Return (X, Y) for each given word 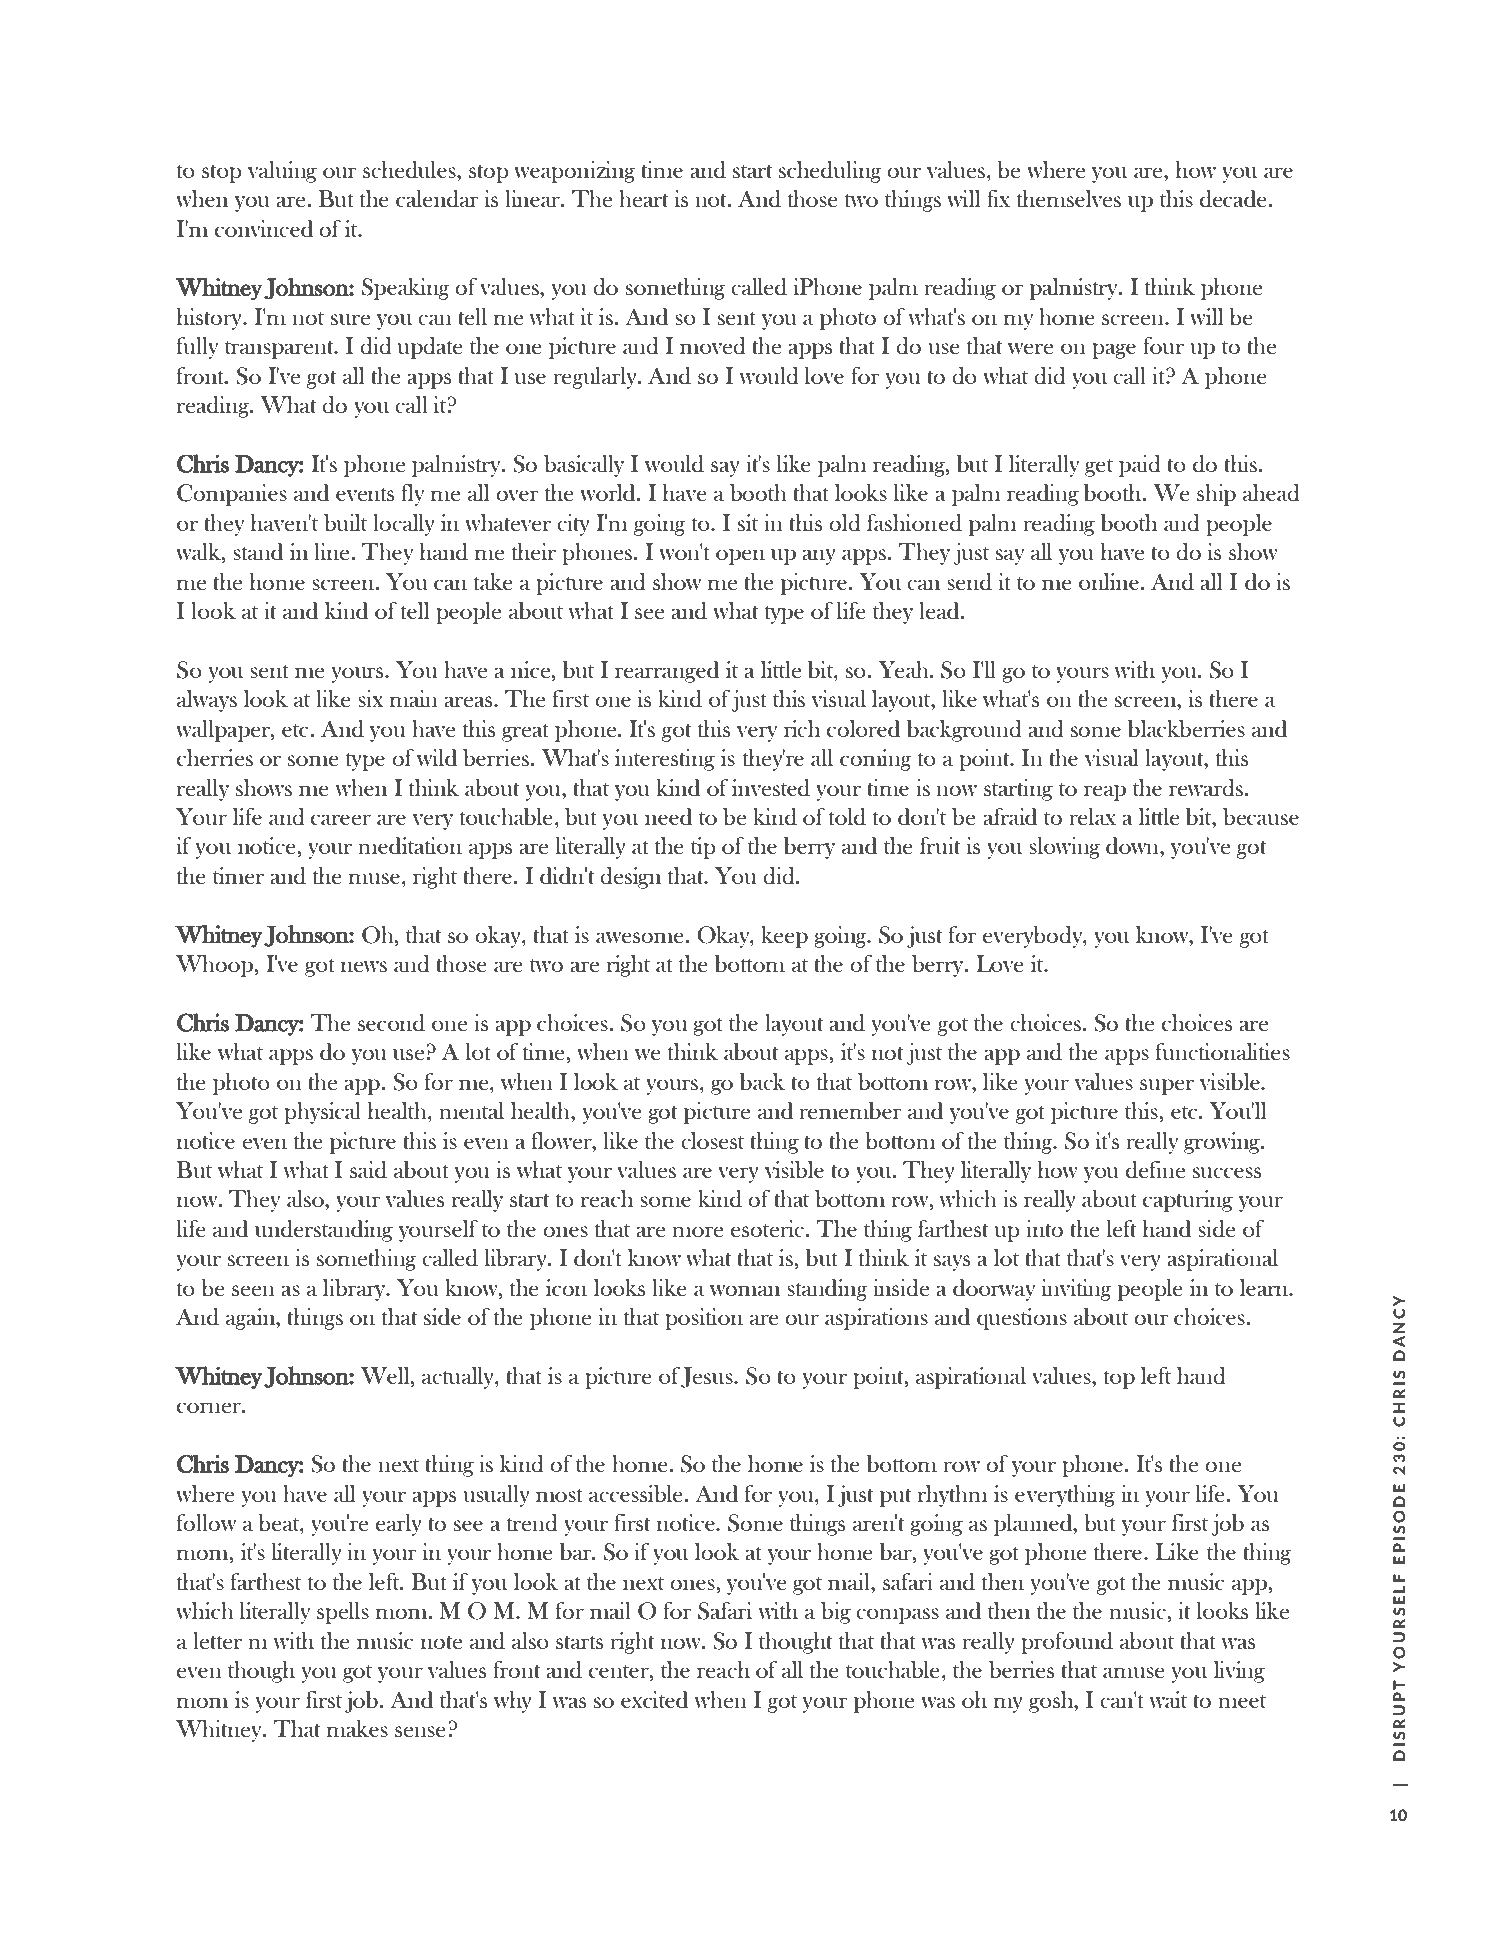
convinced (264, 229)
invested (771, 788)
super (1167, 1087)
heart (644, 198)
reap (1105, 793)
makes (357, 1728)
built (346, 523)
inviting (1076, 1290)
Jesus (708, 1377)
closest (713, 1140)
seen (253, 1290)
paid (1140, 466)
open (740, 557)
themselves (1069, 198)
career (341, 819)
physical (322, 1113)
